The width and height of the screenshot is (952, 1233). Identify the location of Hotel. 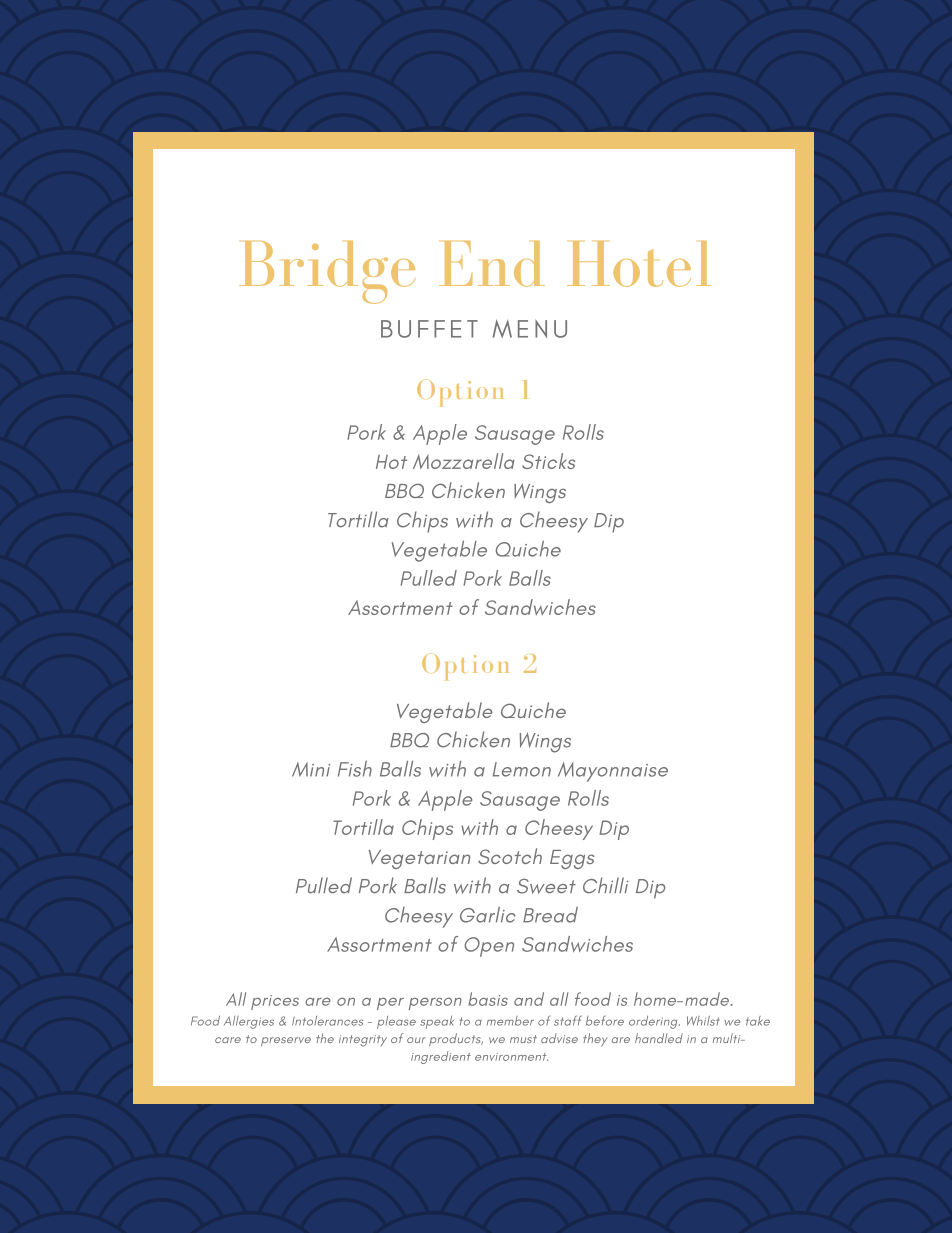
(639, 264).
